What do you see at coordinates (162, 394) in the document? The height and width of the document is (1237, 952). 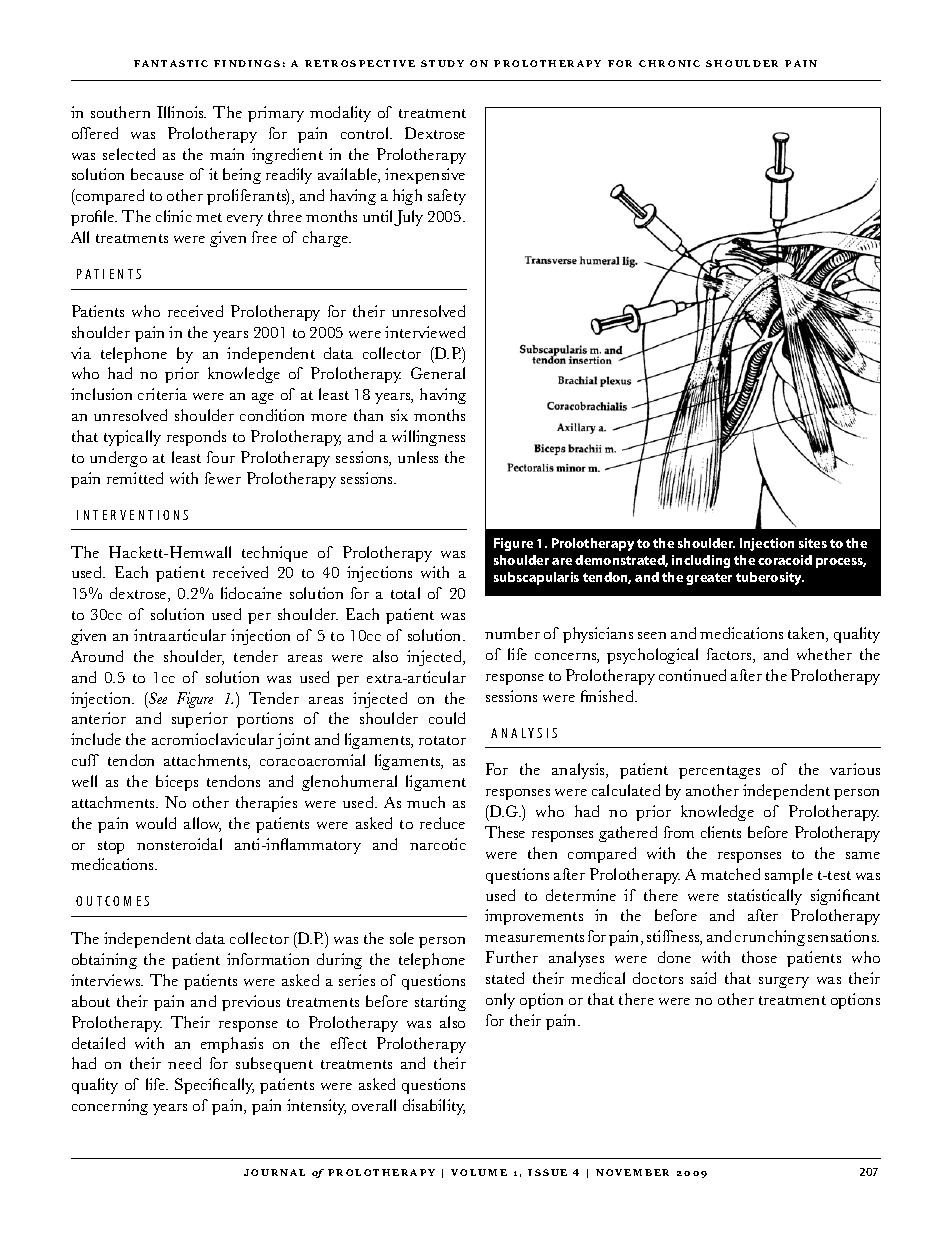 I see `criteria` at bounding box center [162, 394].
